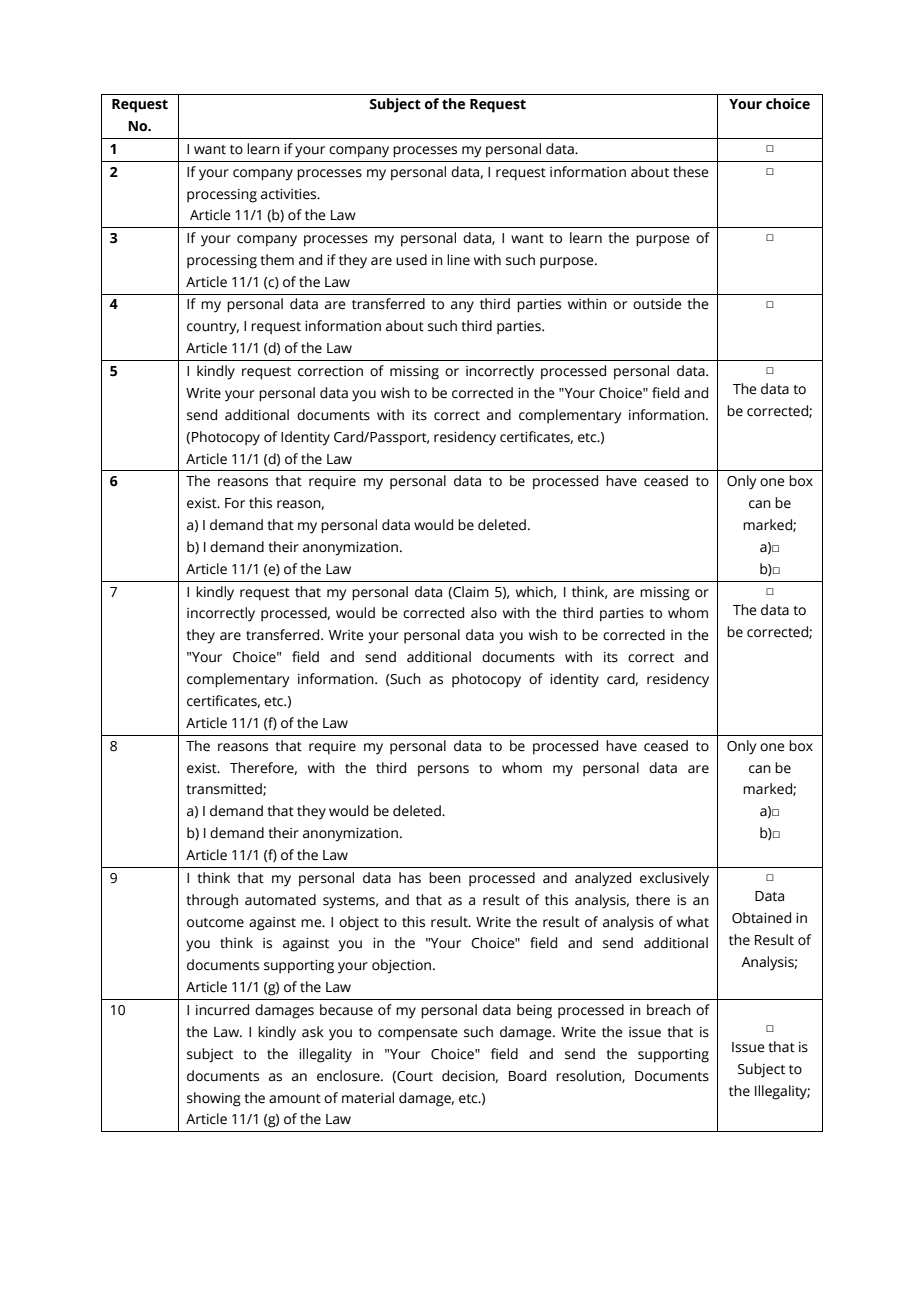 This screenshot has width=924, height=1308. I want to click on outside, so click(657, 304).
